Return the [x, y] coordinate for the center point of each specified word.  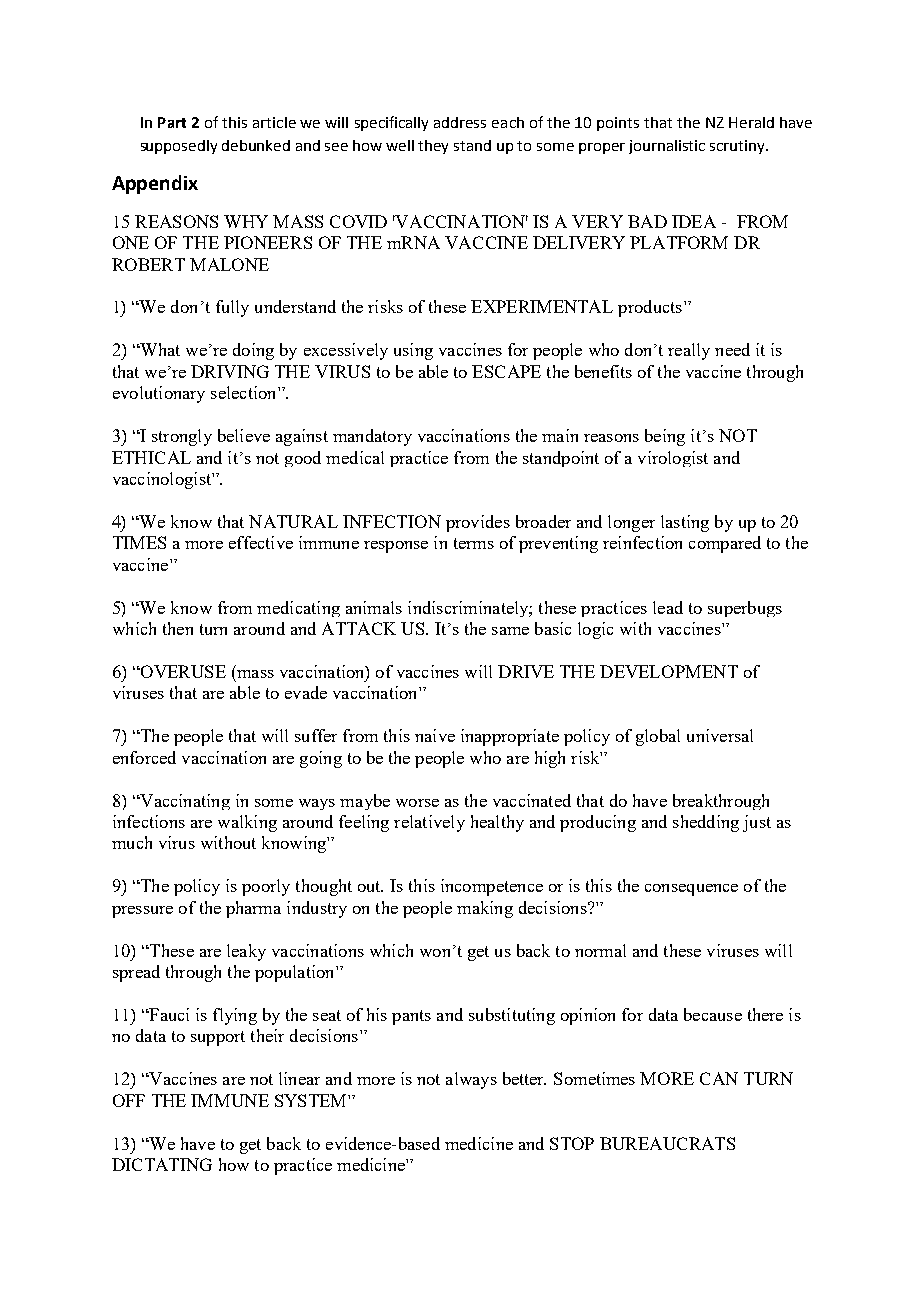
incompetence [492, 887]
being [665, 437]
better [524, 1078]
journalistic [667, 147]
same [510, 631]
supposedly [179, 147]
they [433, 147]
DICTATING [162, 1164]
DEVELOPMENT [669, 671]
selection [245, 392]
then [178, 628]
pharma [253, 909]
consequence [691, 890]
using [413, 351]
